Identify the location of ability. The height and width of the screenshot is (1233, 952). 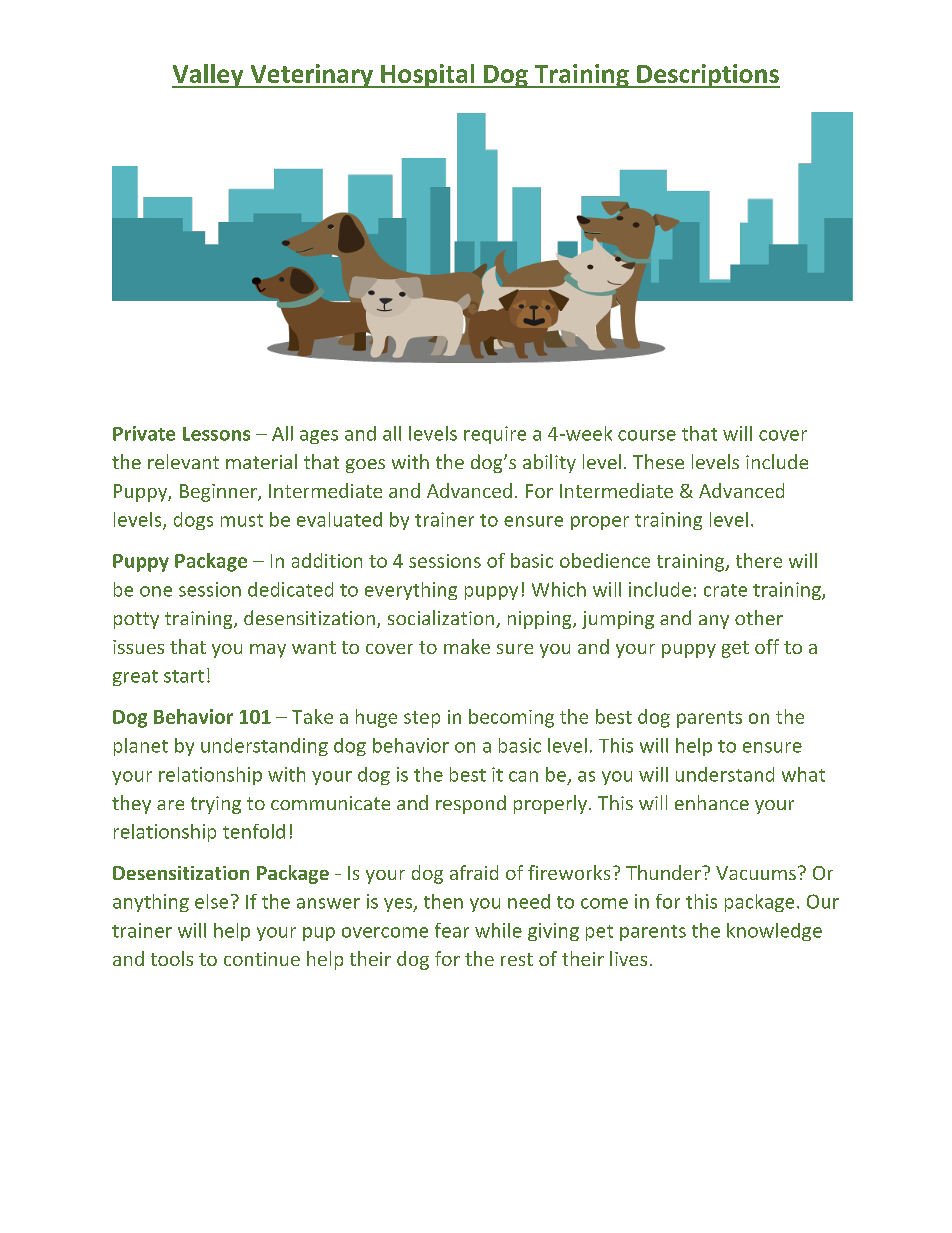
(549, 463).
